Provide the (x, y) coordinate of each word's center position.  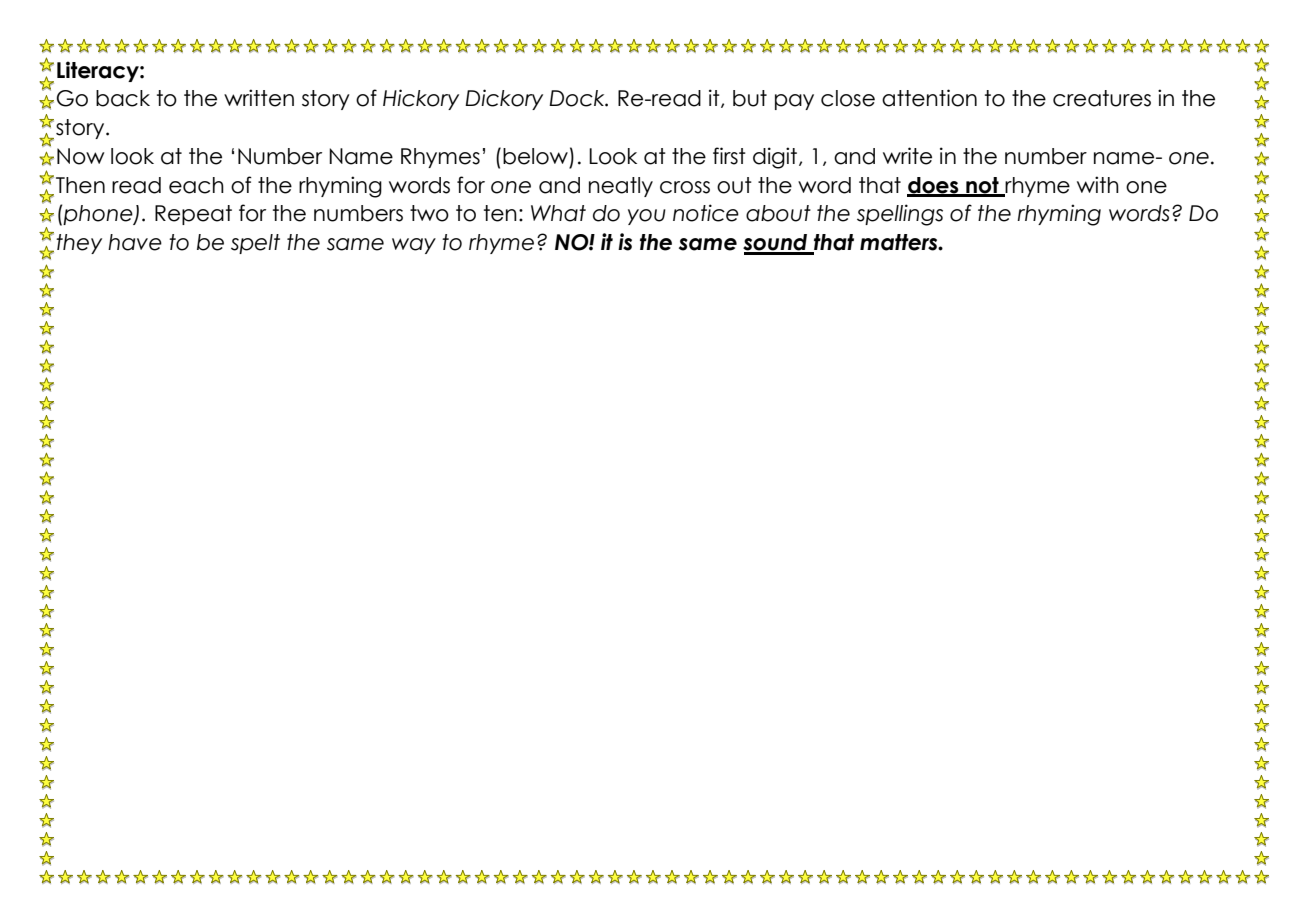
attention (929, 98)
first (729, 156)
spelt (255, 244)
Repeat (193, 215)
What (558, 213)
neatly (621, 187)
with (1098, 184)
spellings (900, 215)
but (750, 98)
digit (776, 158)
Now (80, 156)
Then (80, 185)
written (259, 98)
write (907, 156)
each (196, 185)
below (535, 156)
